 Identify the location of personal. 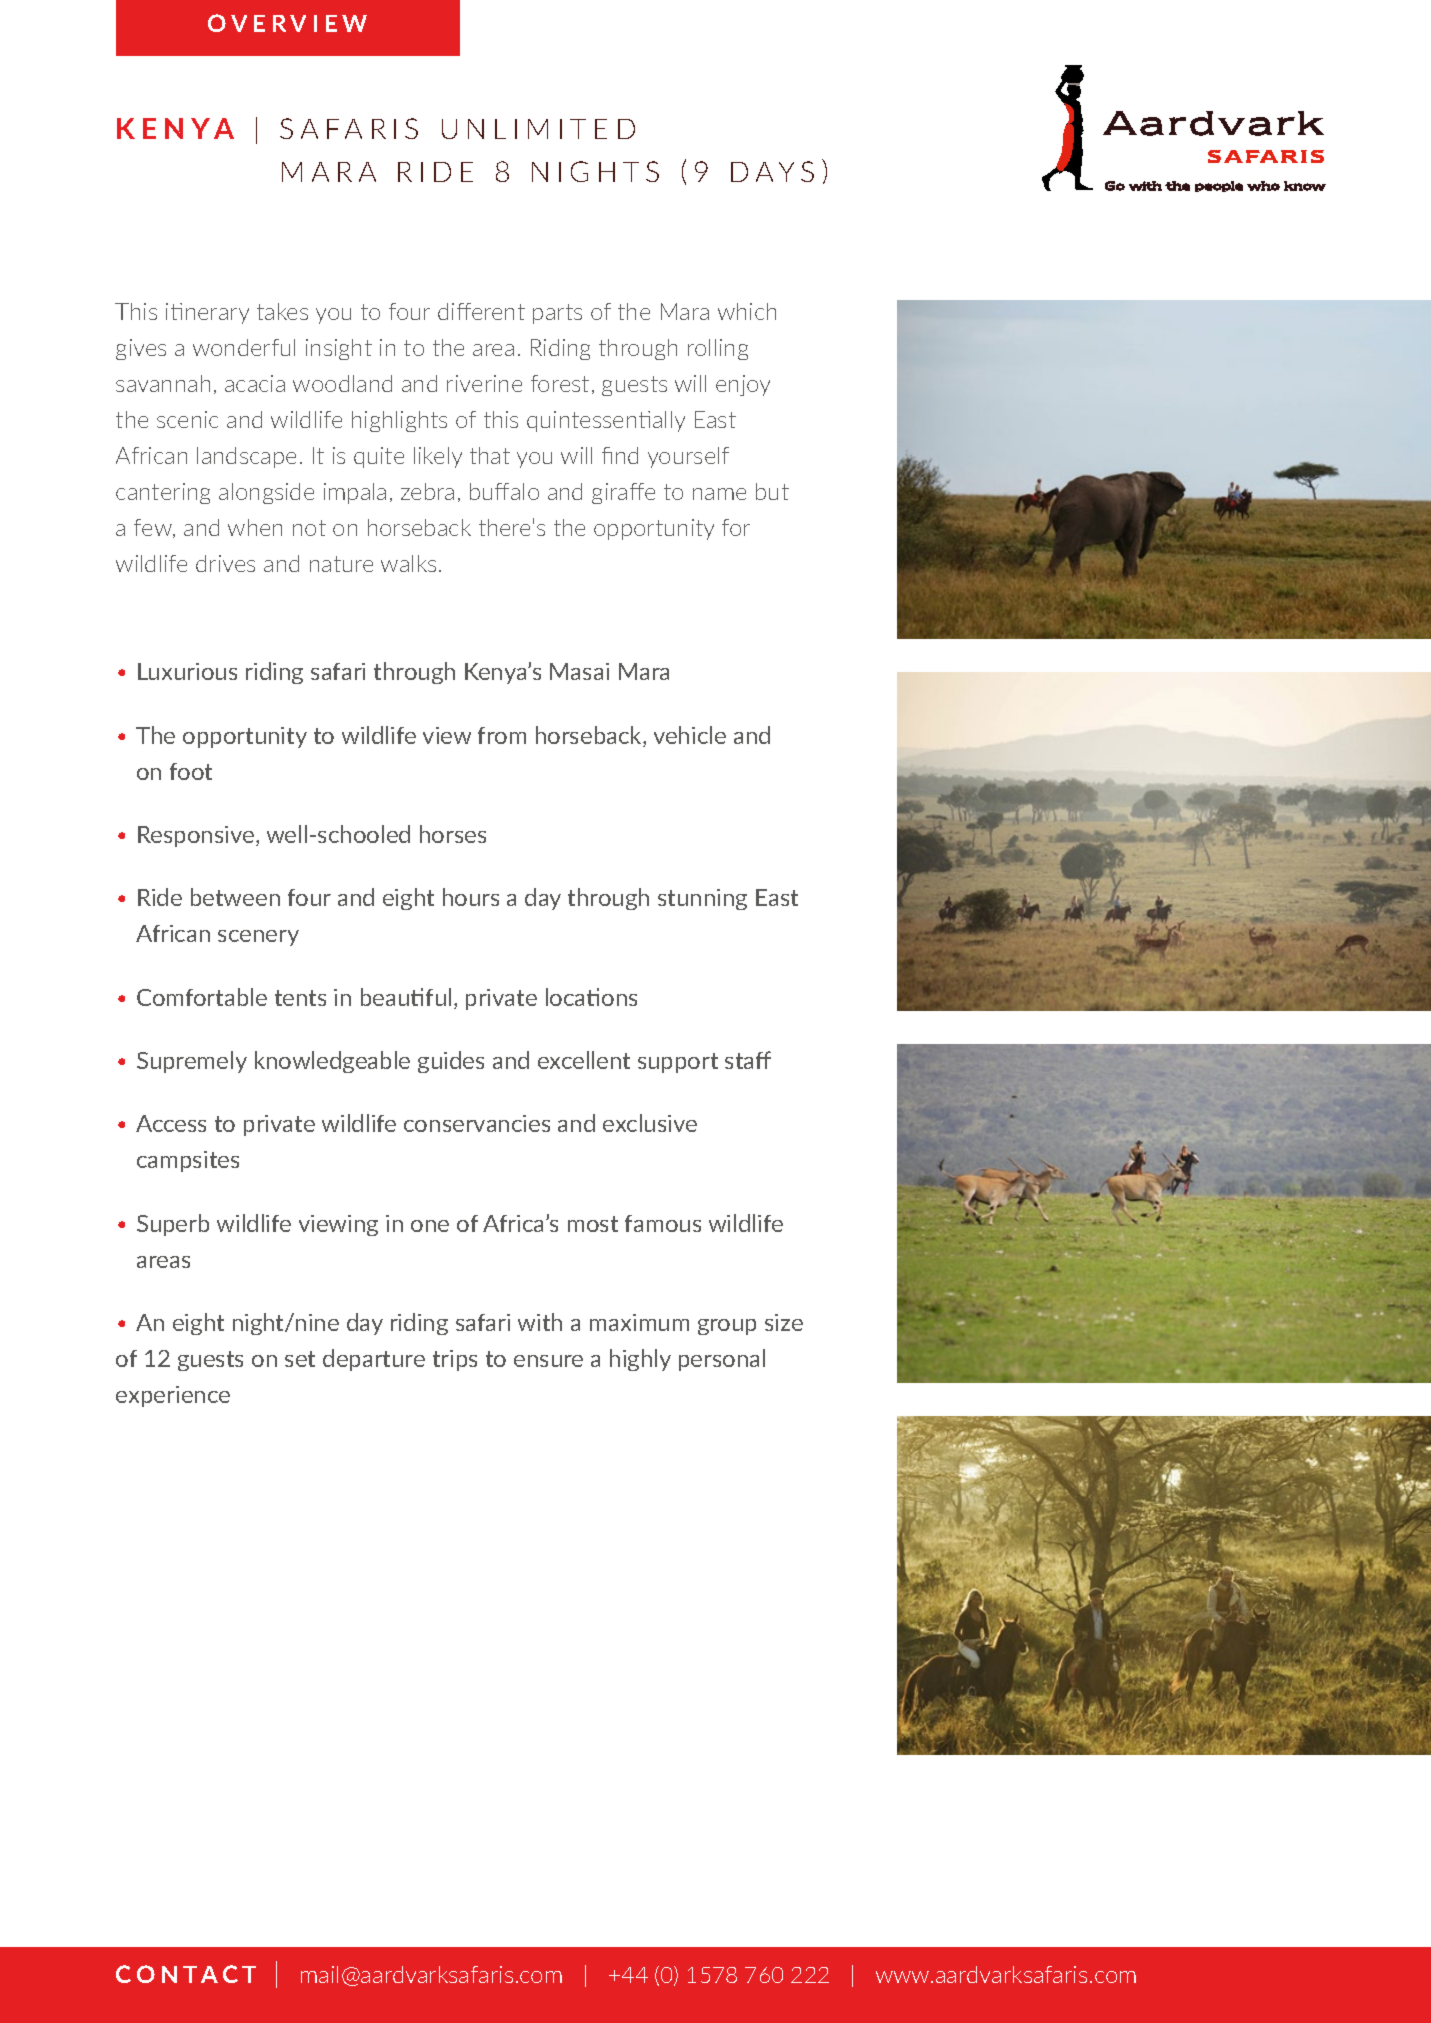
(722, 1360).
